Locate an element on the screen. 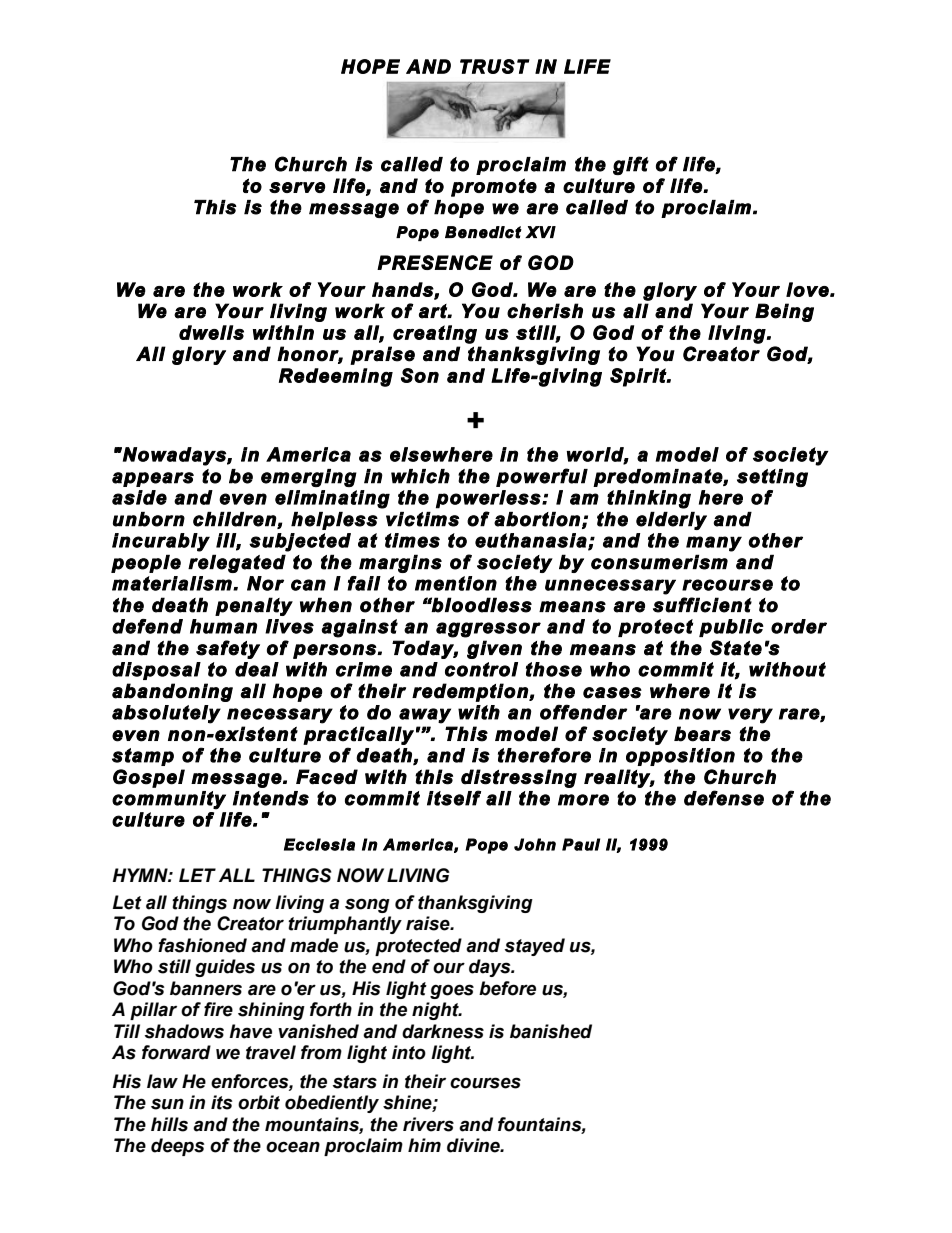 The image size is (952, 1233). abandoning is located at coordinates (172, 692).
